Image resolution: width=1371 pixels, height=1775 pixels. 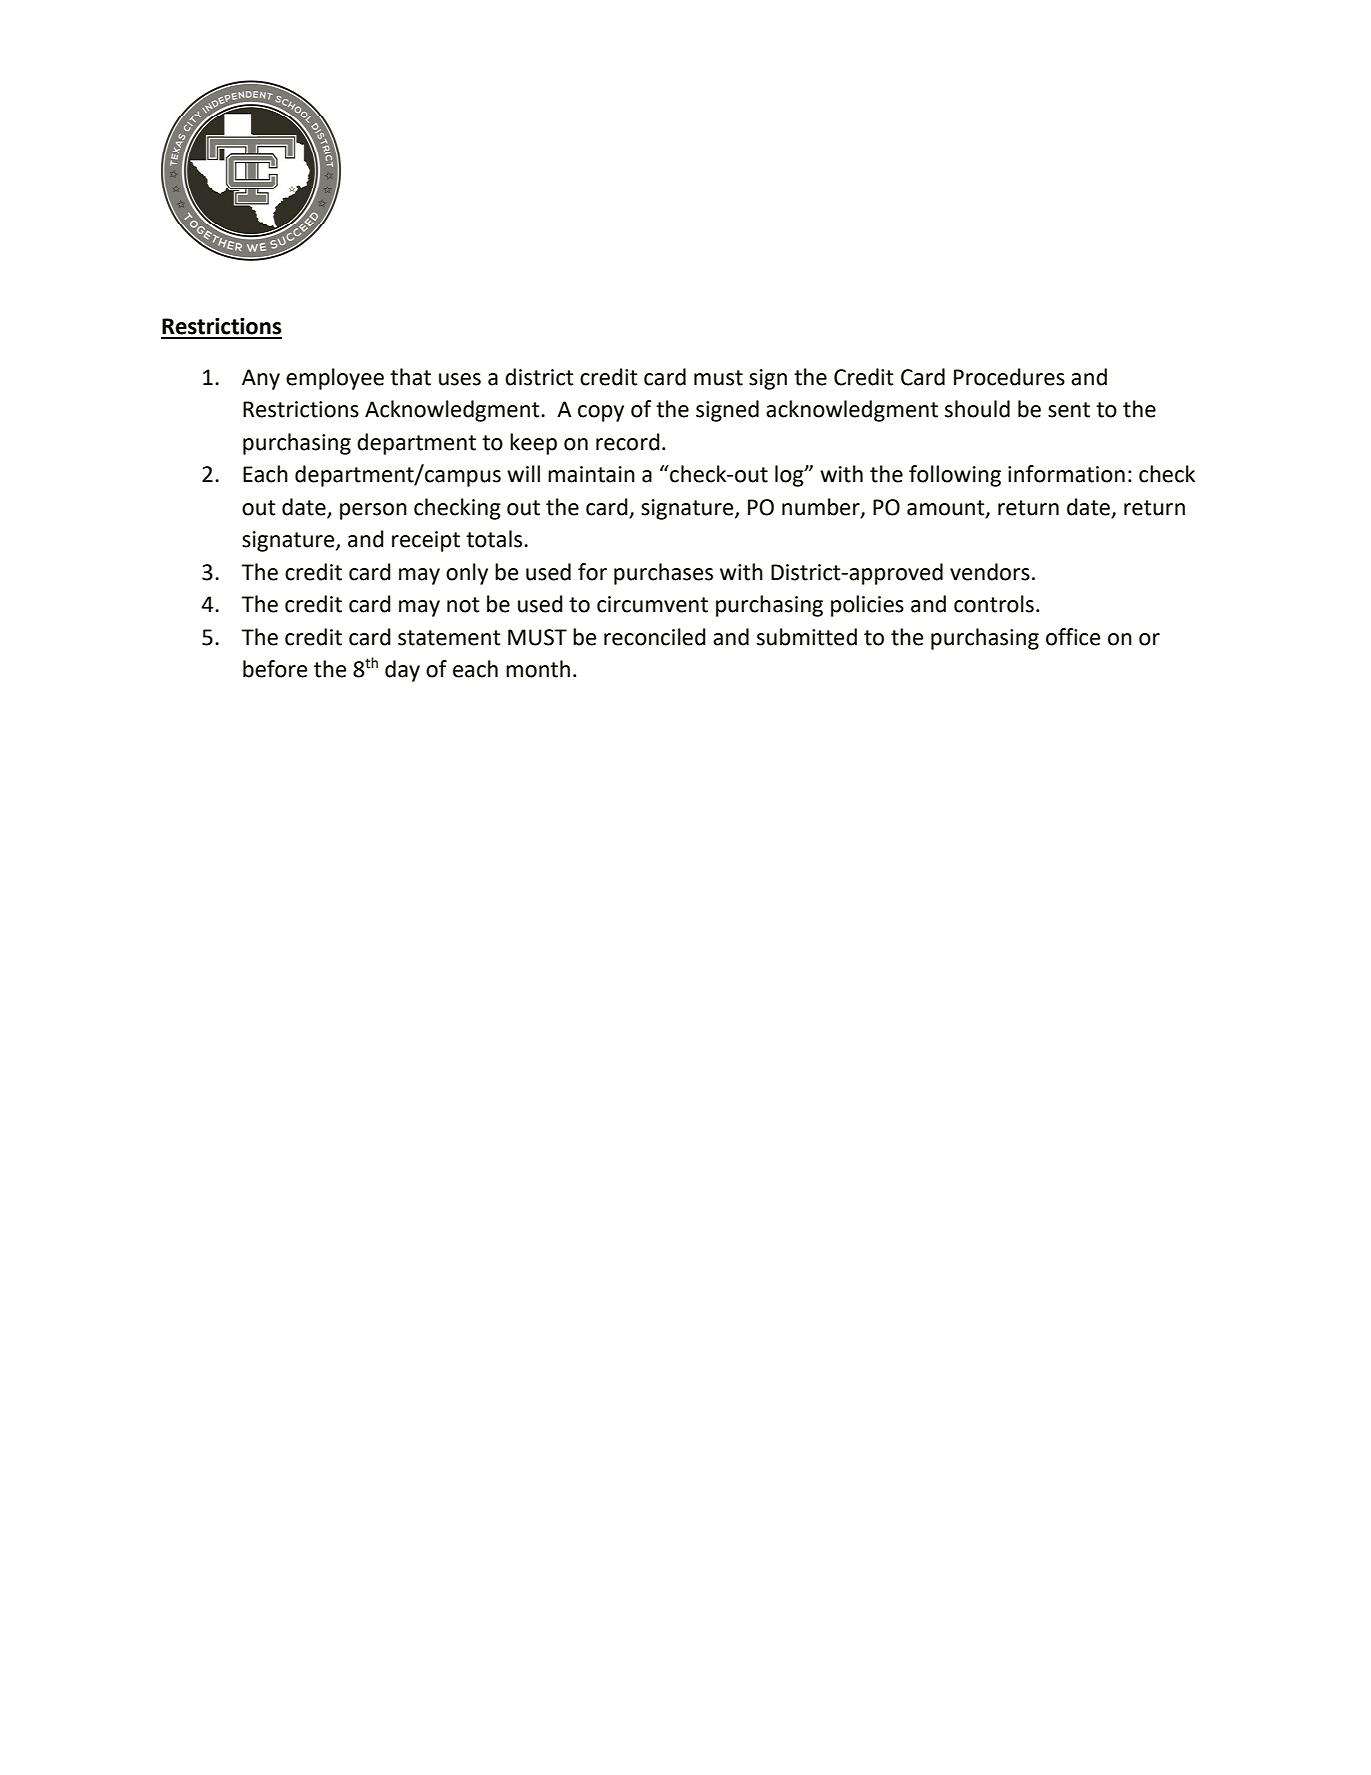 I want to click on employee, so click(x=335, y=379).
